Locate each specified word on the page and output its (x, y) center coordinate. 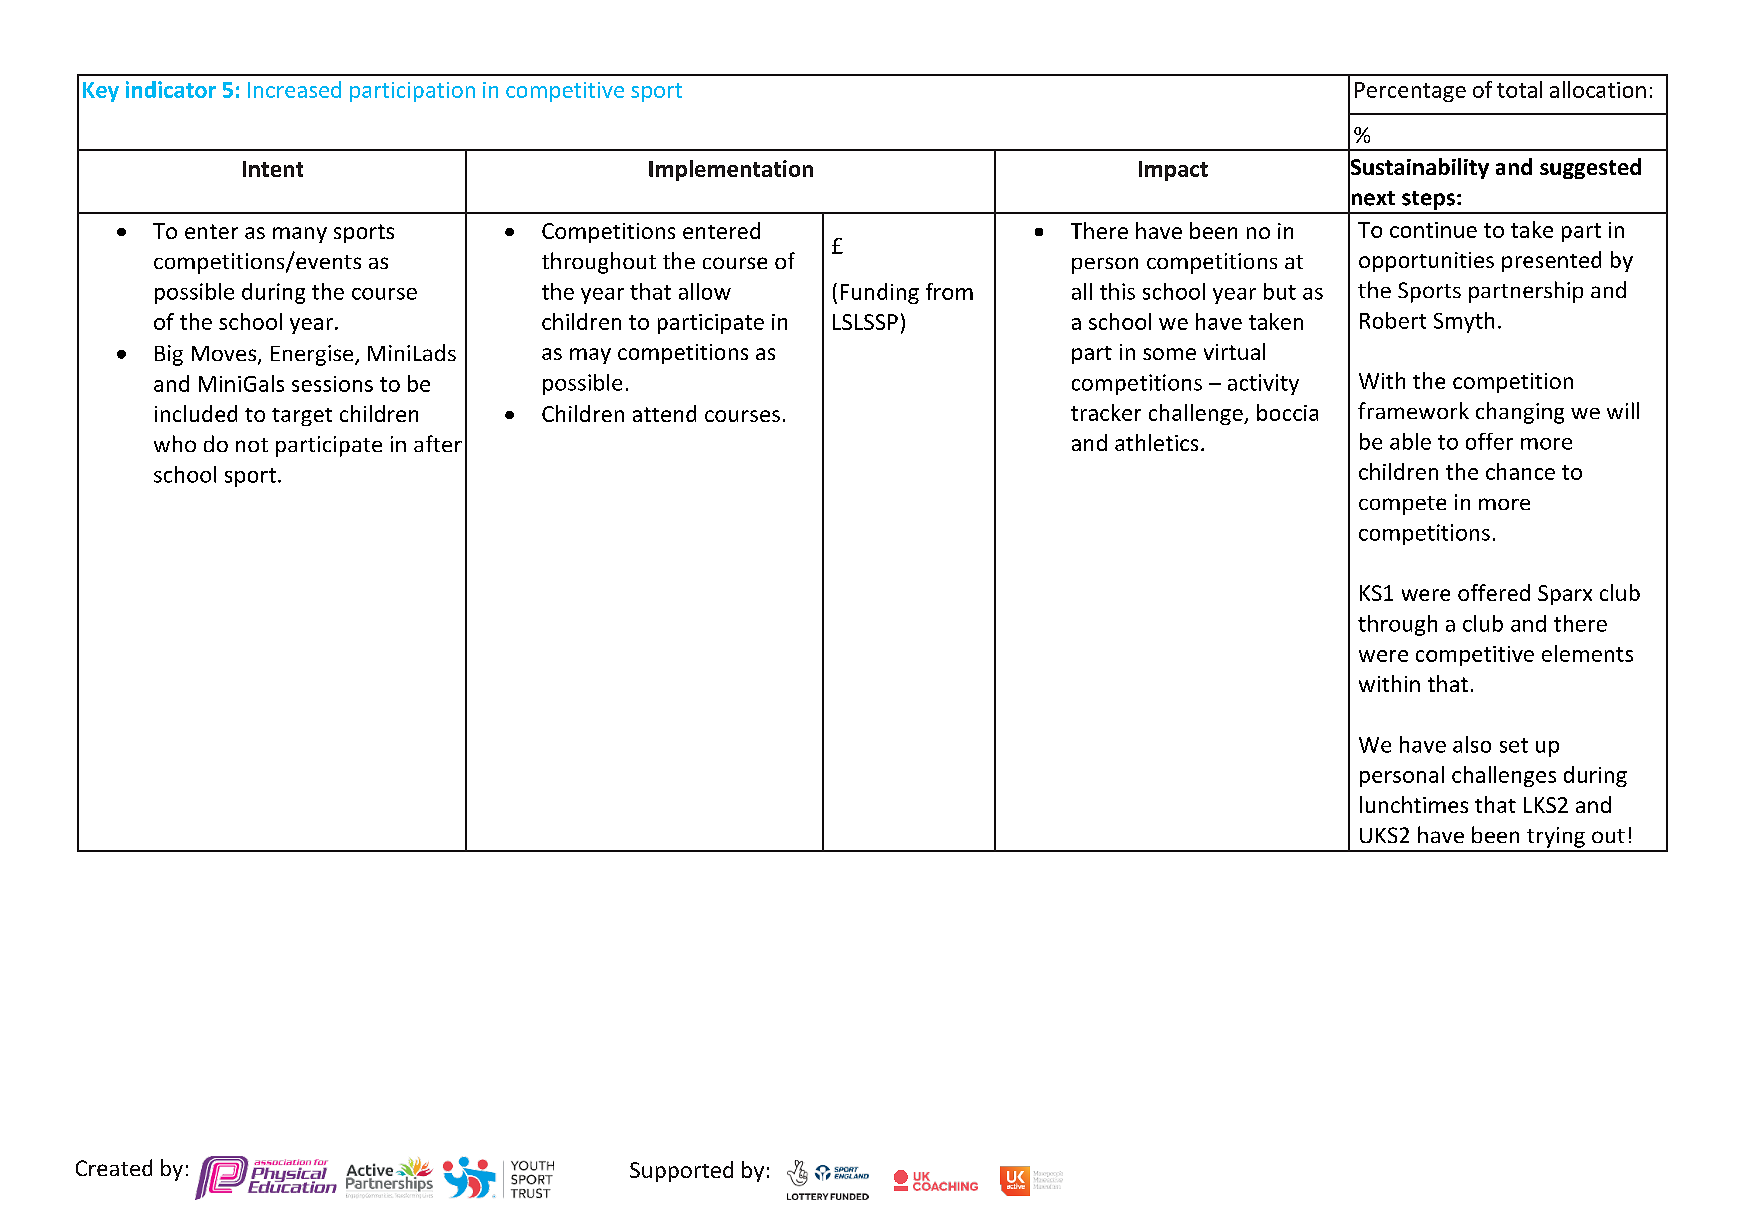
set (1514, 745)
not (252, 445)
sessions (332, 384)
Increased (294, 89)
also (1472, 744)
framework (1413, 410)
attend (664, 413)
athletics (1156, 442)
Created (114, 1167)
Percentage (1410, 92)
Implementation (731, 170)
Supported (681, 1171)
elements (1587, 653)
